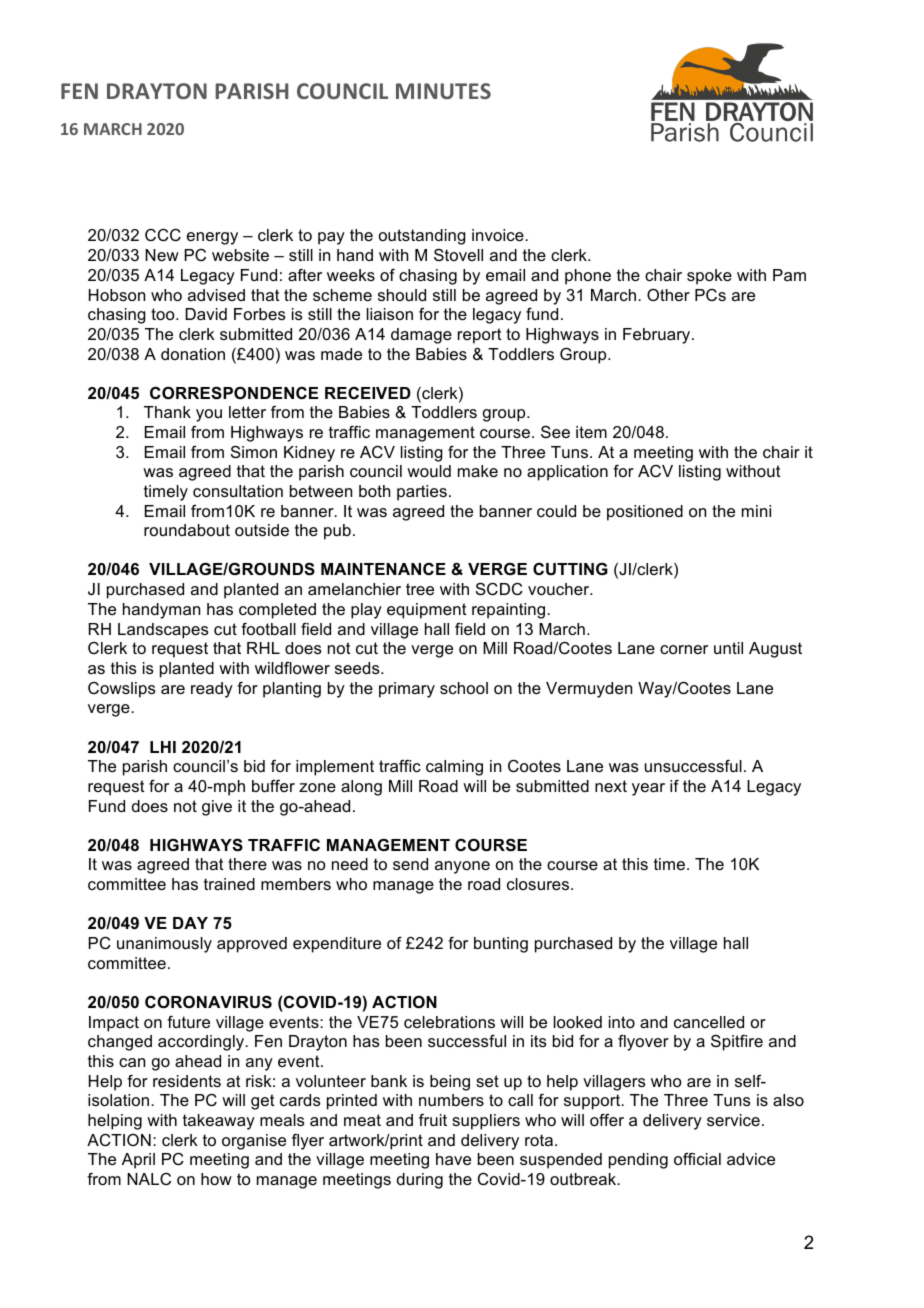 The height and width of the document is (1308, 924). What do you see at coordinates (163, 235) in the document?
I see `CCC` at bounding box center [163, 235].
